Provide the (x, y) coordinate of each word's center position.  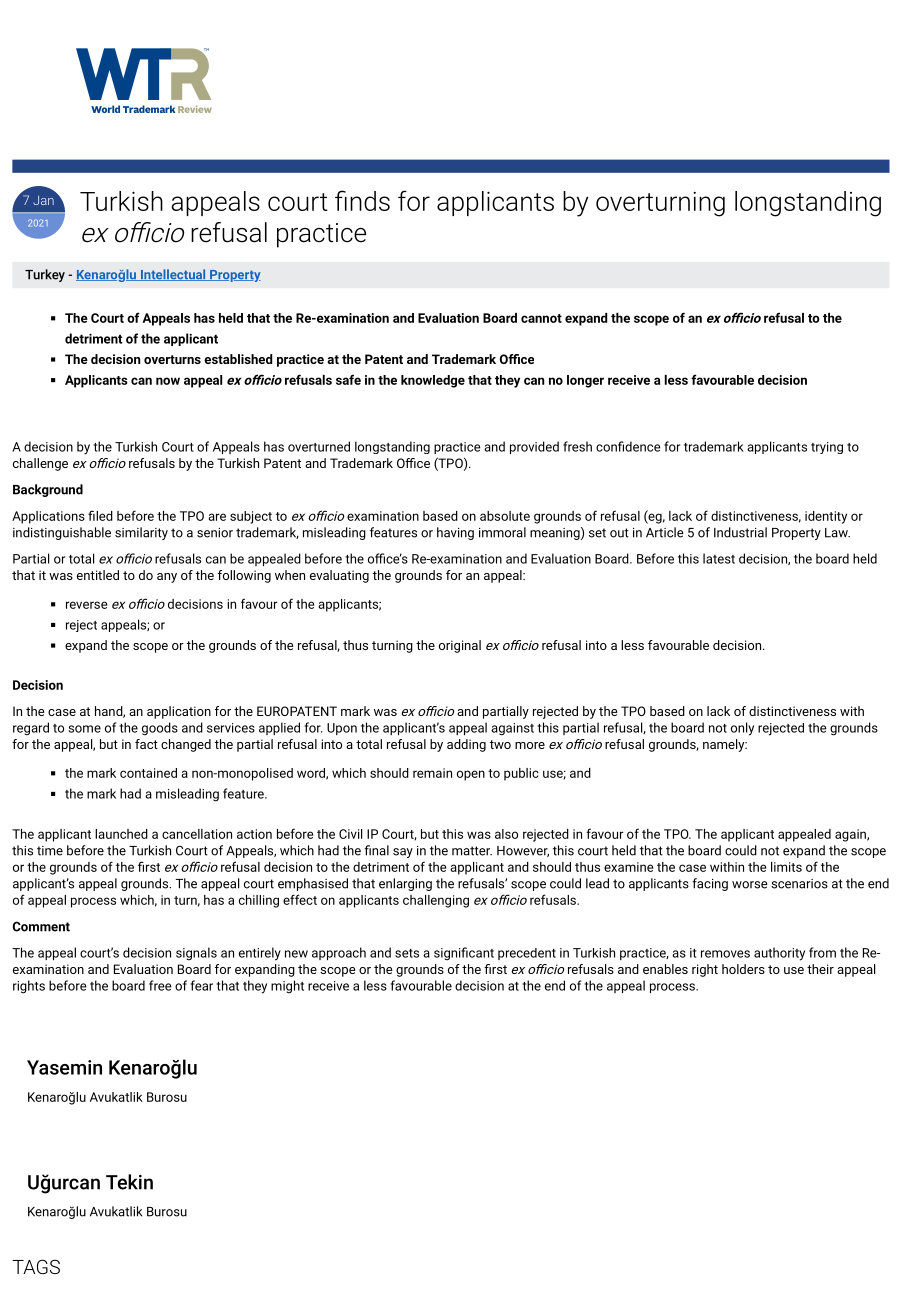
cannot (541, 318)
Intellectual (173, 275)
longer (585, 381)
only (742, 729)
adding (466, 745)
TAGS (36, 1266)
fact (146, 744)
